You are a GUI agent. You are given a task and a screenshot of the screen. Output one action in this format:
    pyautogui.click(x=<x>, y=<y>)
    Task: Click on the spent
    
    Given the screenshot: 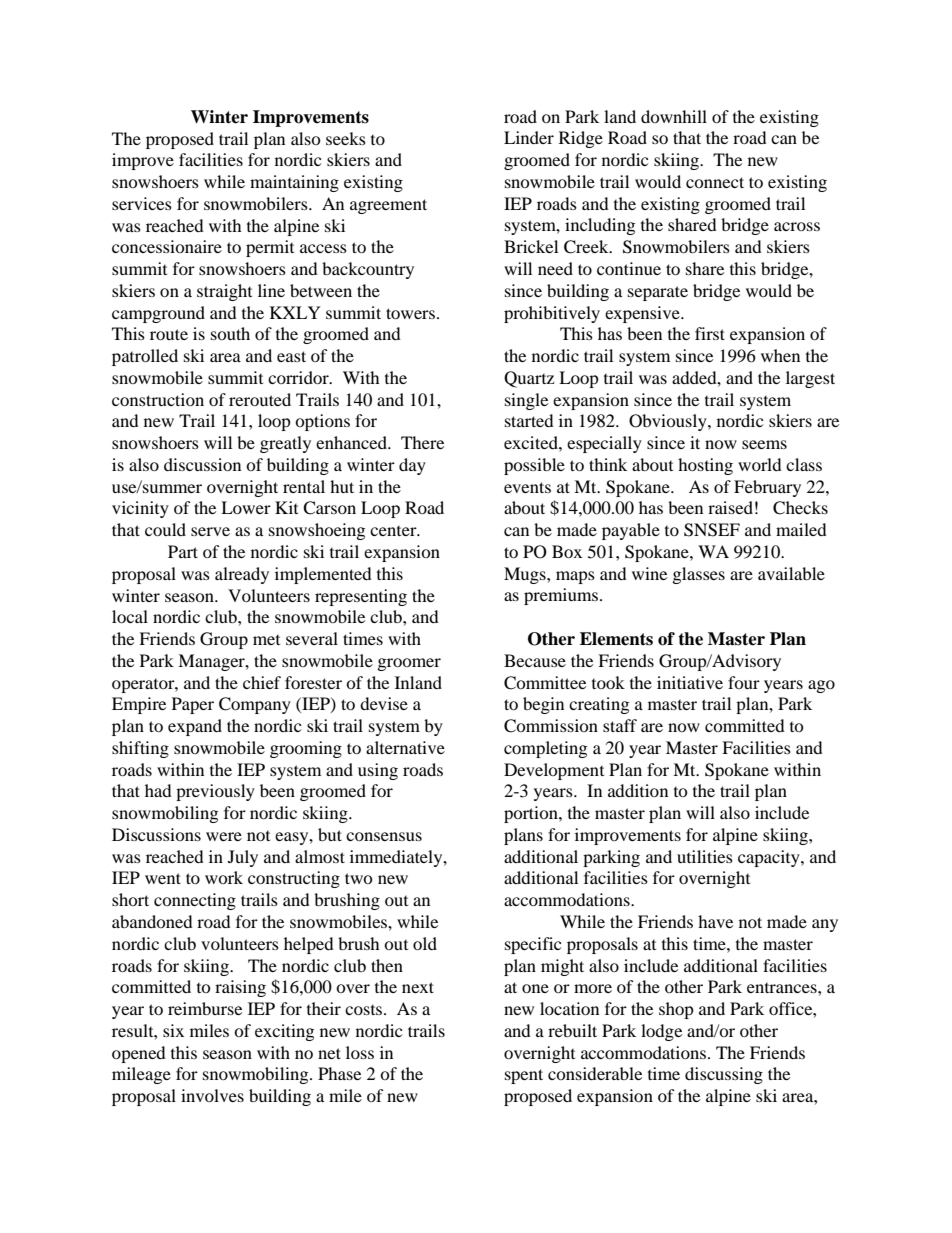 What is the action you would take?
    pyautogui.click(x=524, y=1076)
